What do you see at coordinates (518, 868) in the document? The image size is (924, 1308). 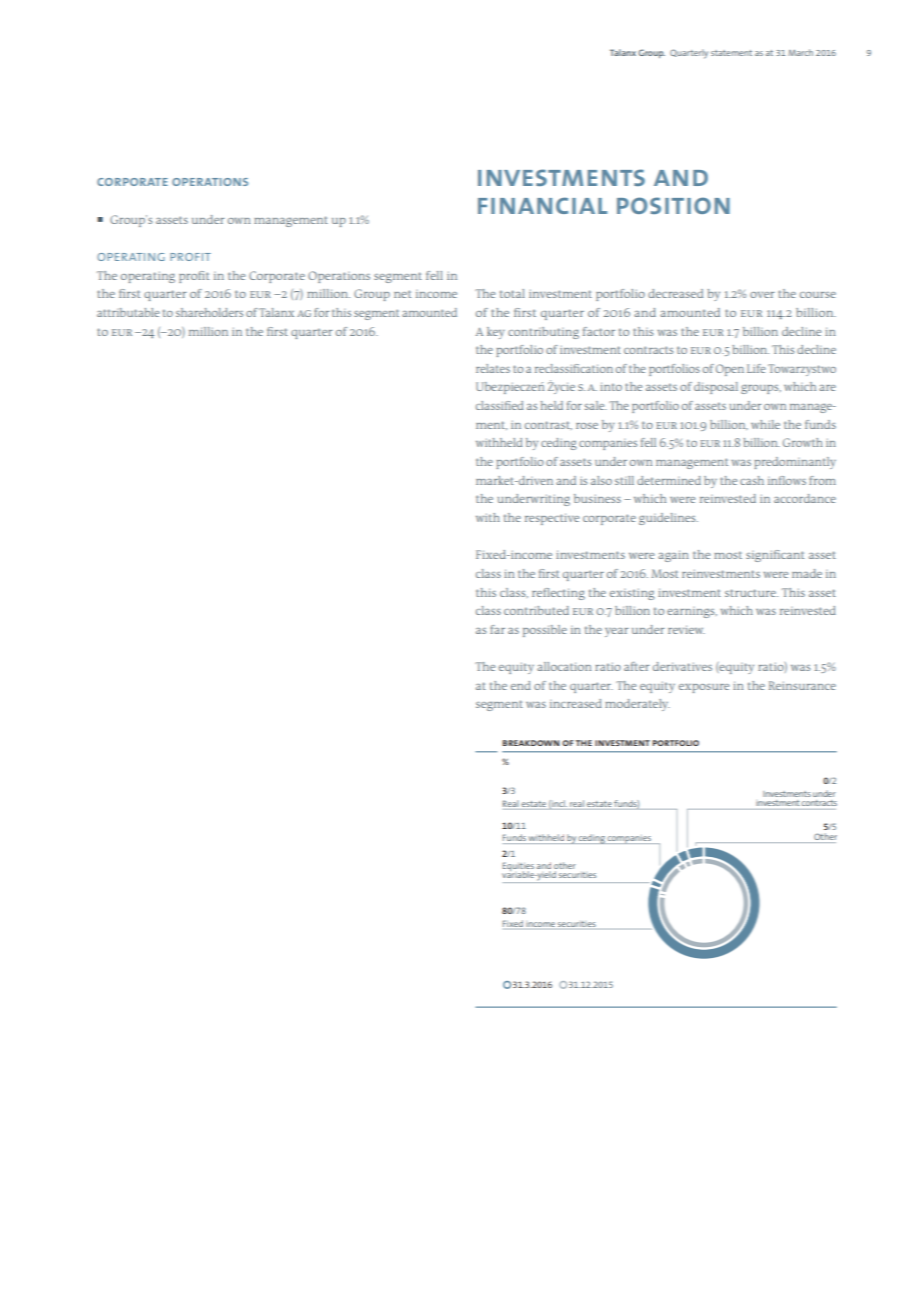 I see `Equities` at bounding box center [518, 868].
